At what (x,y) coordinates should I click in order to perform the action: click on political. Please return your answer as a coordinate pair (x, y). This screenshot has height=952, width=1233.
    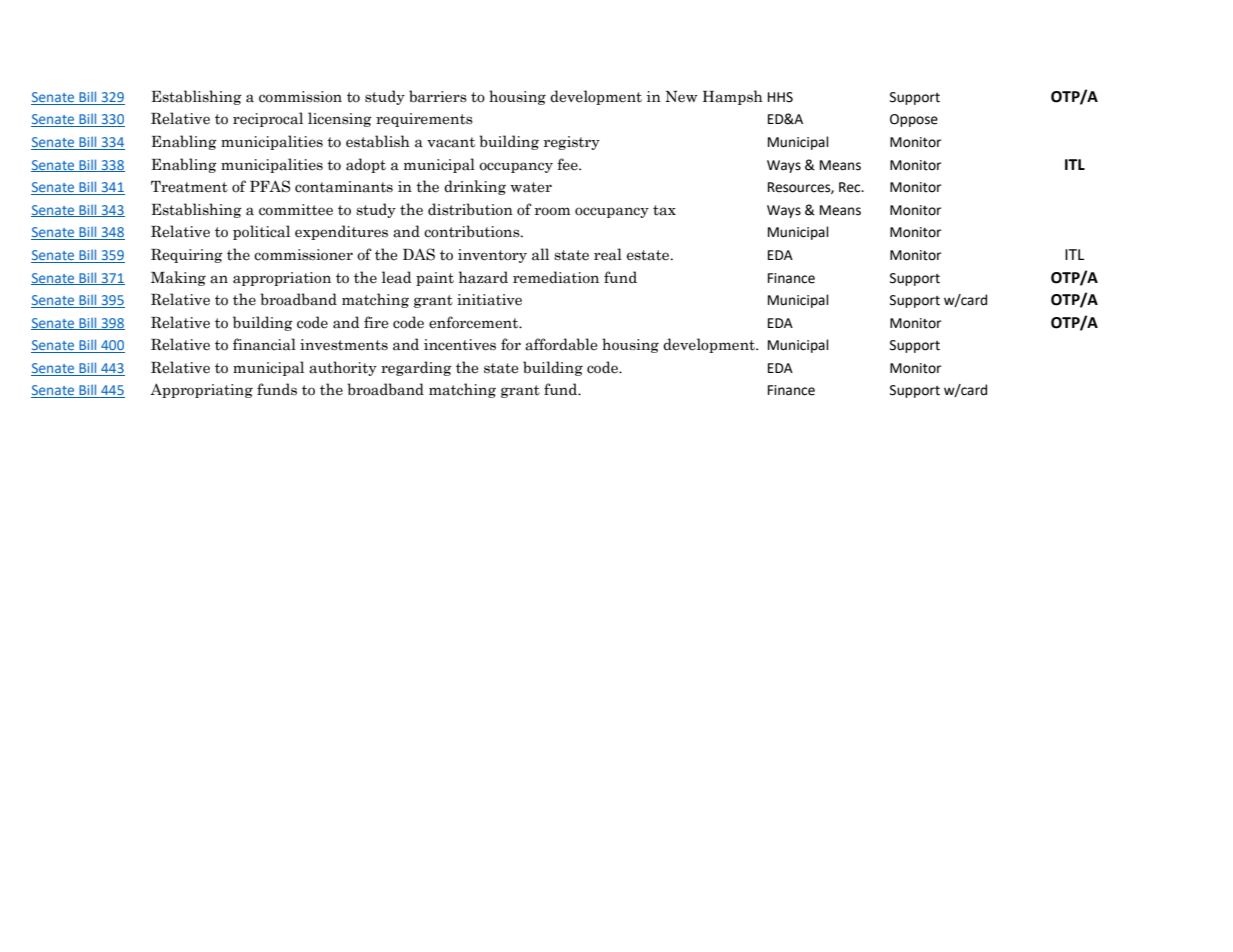
    Looking at the image, I should click on (261, 232).
